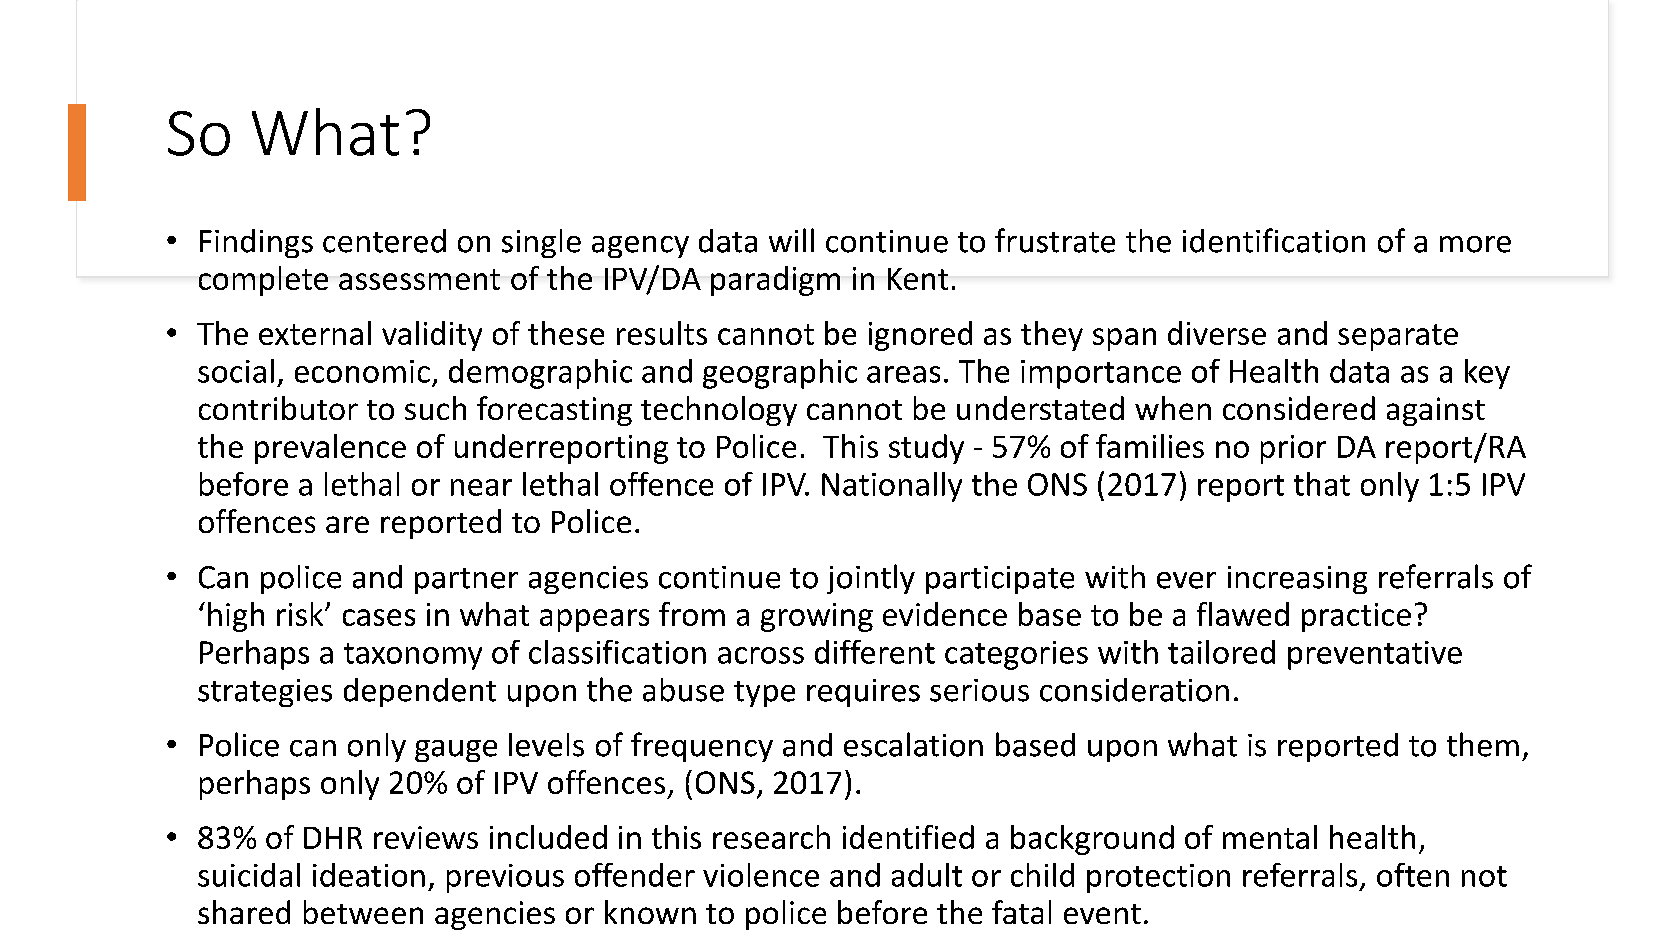 The height and width of the screenshot is (941, 1672). What do you see at coordinates (1297, 580) in the screenshot?
I see `increasing` at bounding box center [1297, 580].
